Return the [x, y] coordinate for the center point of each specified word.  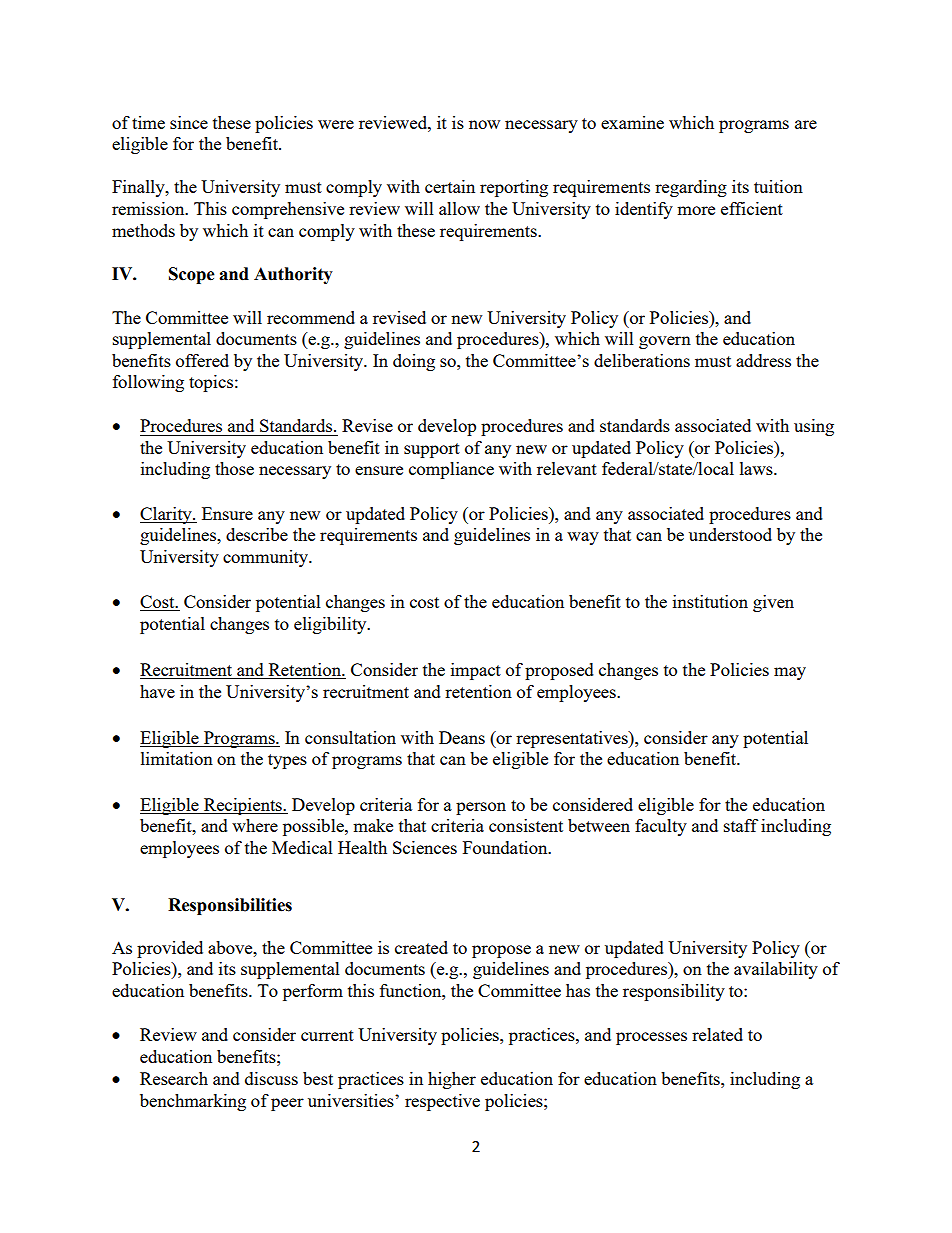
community [267, 558]
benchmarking [193, 1102]
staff [741, 825]
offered [202, 360]
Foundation [506, 847]
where [255, 825]
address [763, 360]
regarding [691, 188]
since [189, 122]
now [484, 124]
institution [710, 601]
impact [476, 671]
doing [414, 362]
